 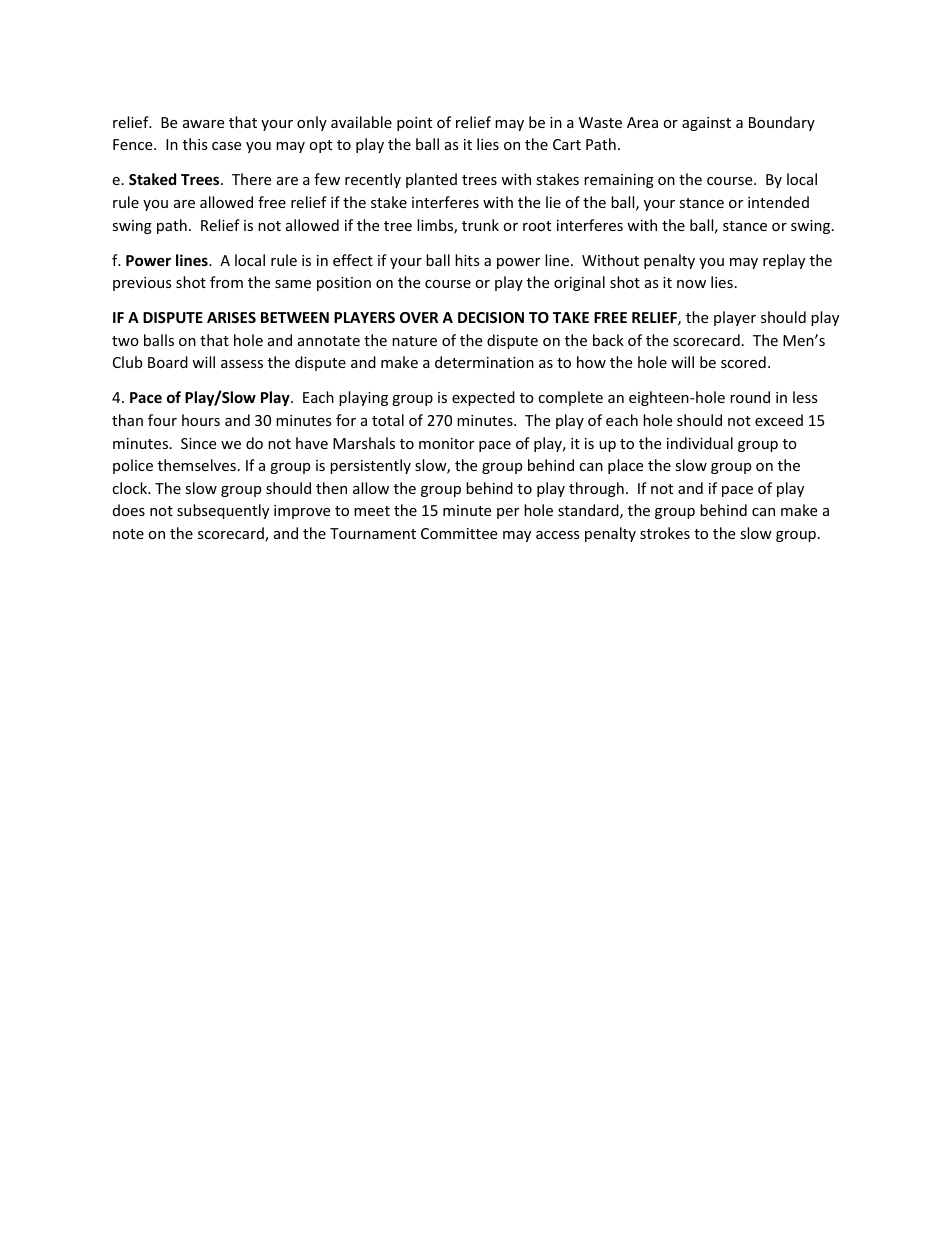 I want to click on against, so click(x=706, y=124).
